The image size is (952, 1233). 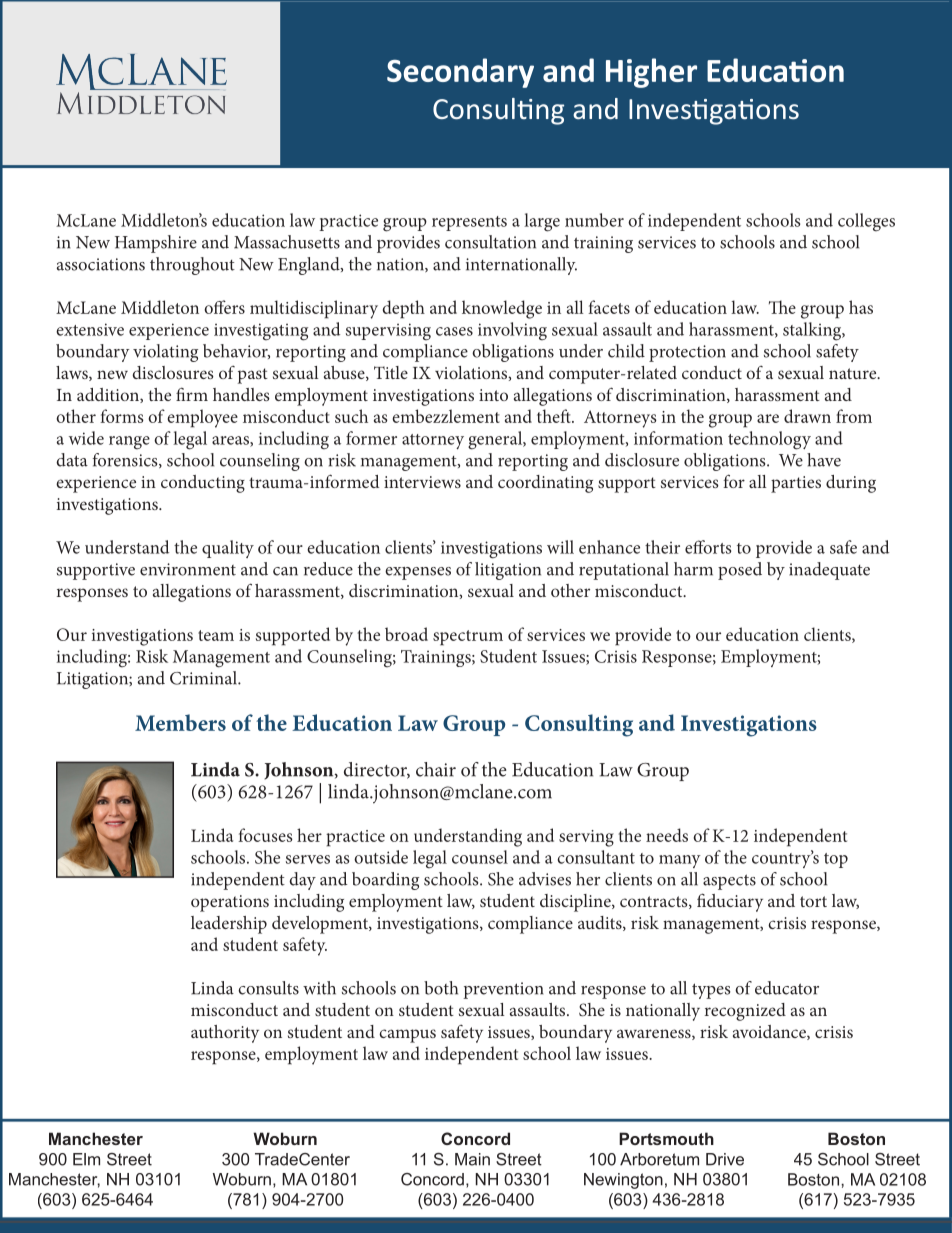 What do you see at coordinates (165, 353) in the screenshot?
I see `violating` at bounding box center [165, 353].
